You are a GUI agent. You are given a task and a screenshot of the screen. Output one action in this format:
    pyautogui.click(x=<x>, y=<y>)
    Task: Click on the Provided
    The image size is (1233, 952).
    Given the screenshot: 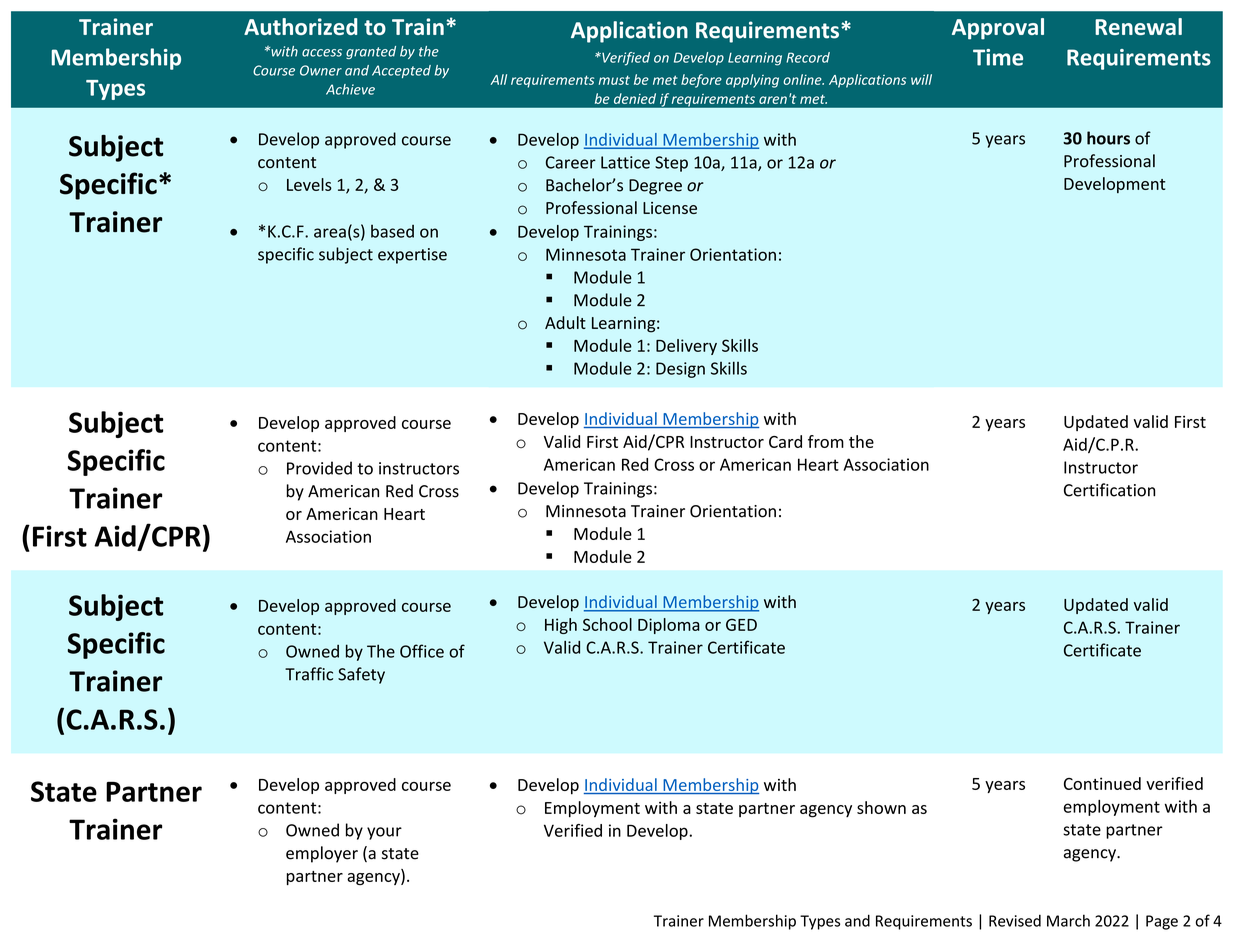 What is the action you would take?
    pyautogui.click(x=319, y=468)
